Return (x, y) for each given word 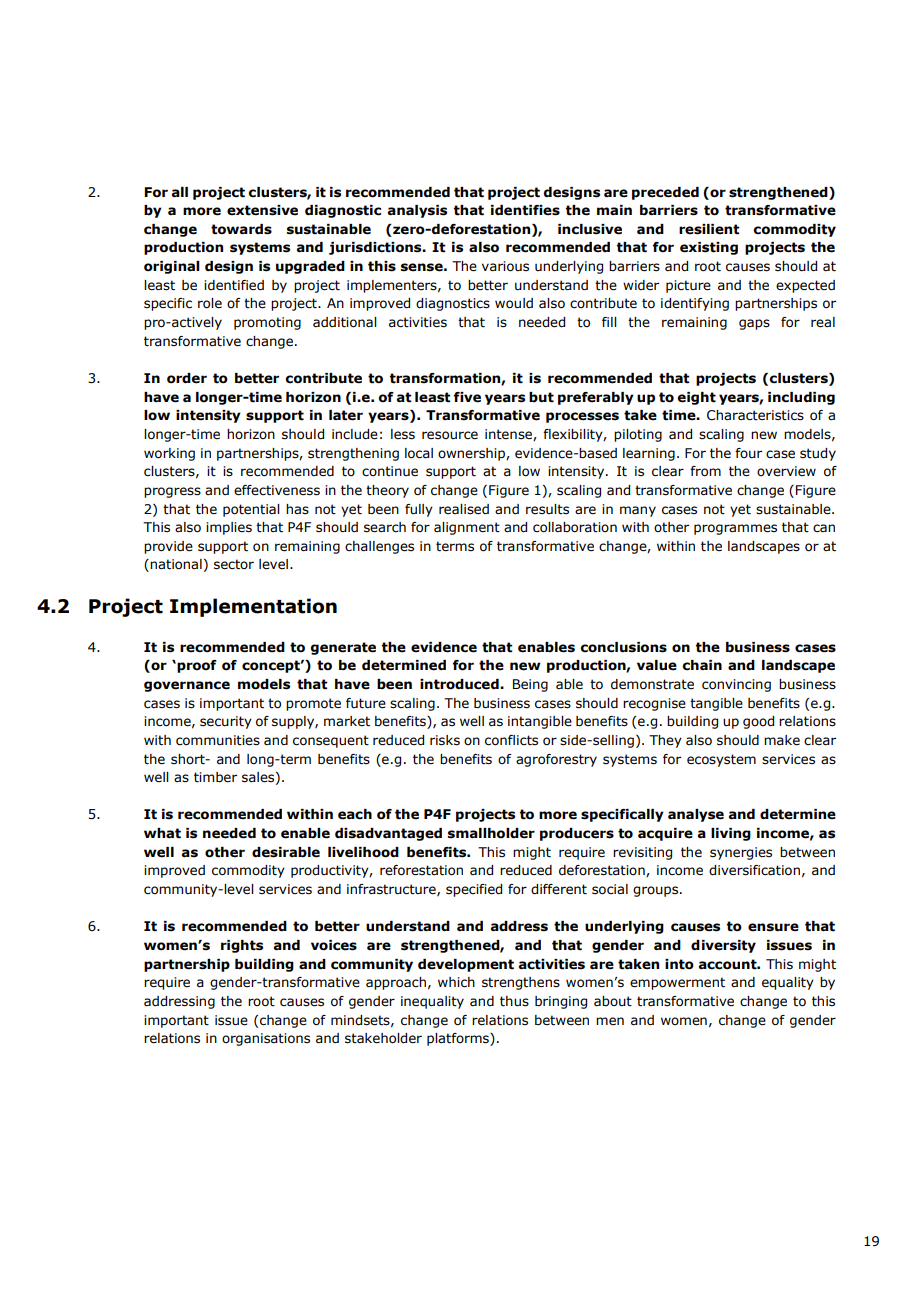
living (731, 834)
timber (215, 777)
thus (514, 1001)
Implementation (253, 607)
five (467, 397)
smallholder (491, 833)
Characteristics (755, 415)
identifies (525, 210)
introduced (460, 684)
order (187, 378)
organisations (266, 1039)
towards (241, 229)
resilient (709, 229)
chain (702, 665)
